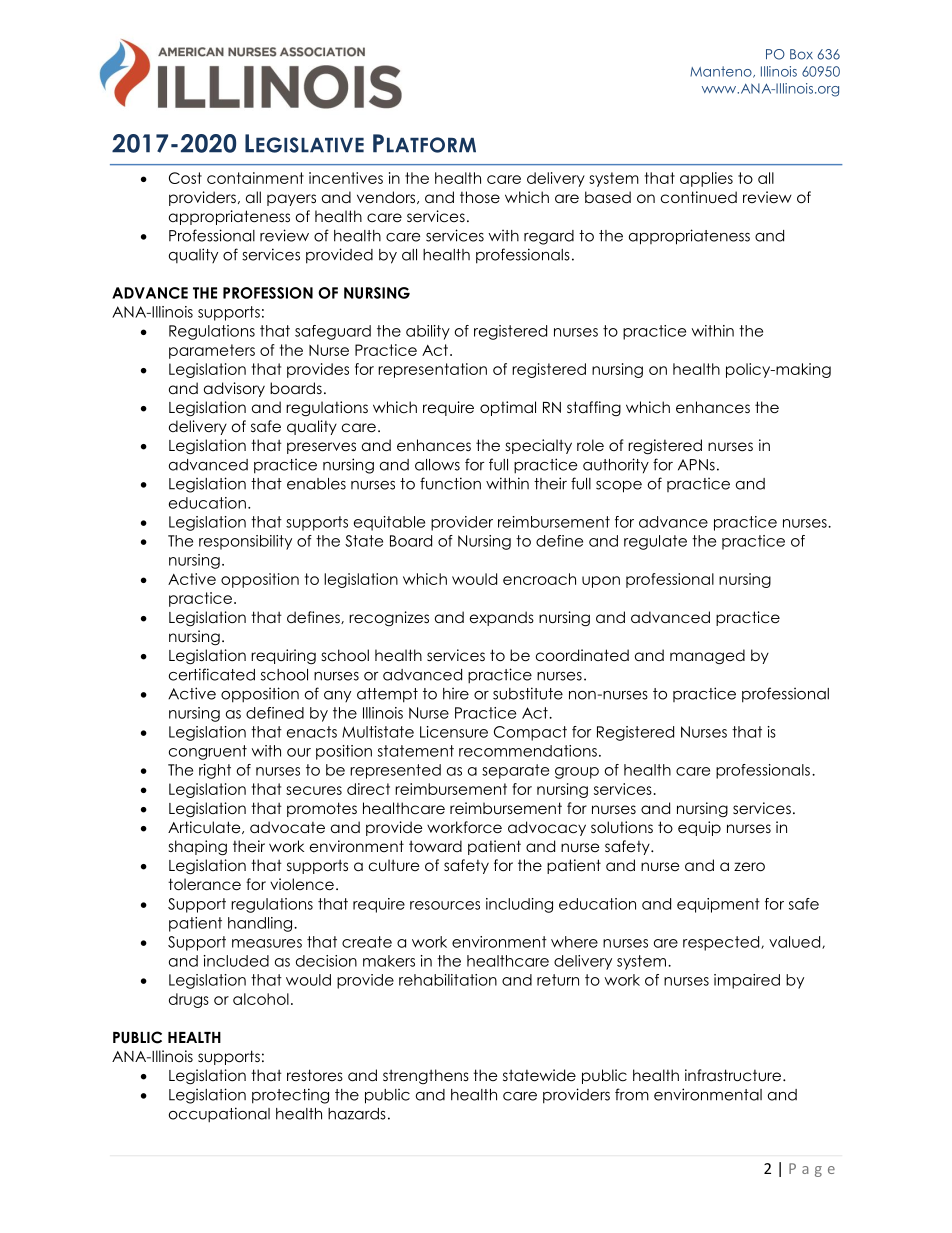  Describe the element at coordinates (245, 542) in the image. I see `responsibility` at that location.
